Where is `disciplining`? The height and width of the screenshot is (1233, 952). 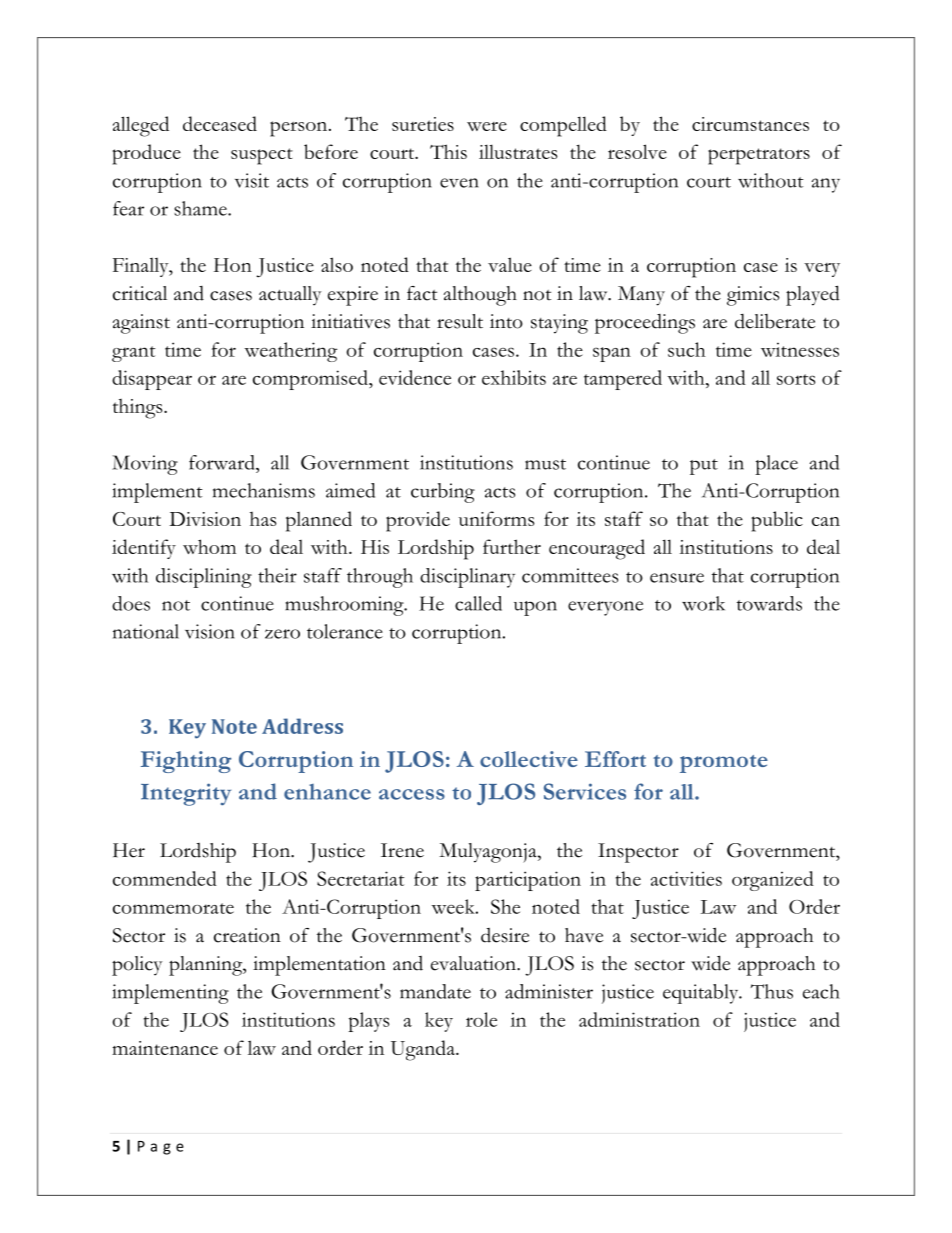
disciplining is located at coordinates (204, 578).
